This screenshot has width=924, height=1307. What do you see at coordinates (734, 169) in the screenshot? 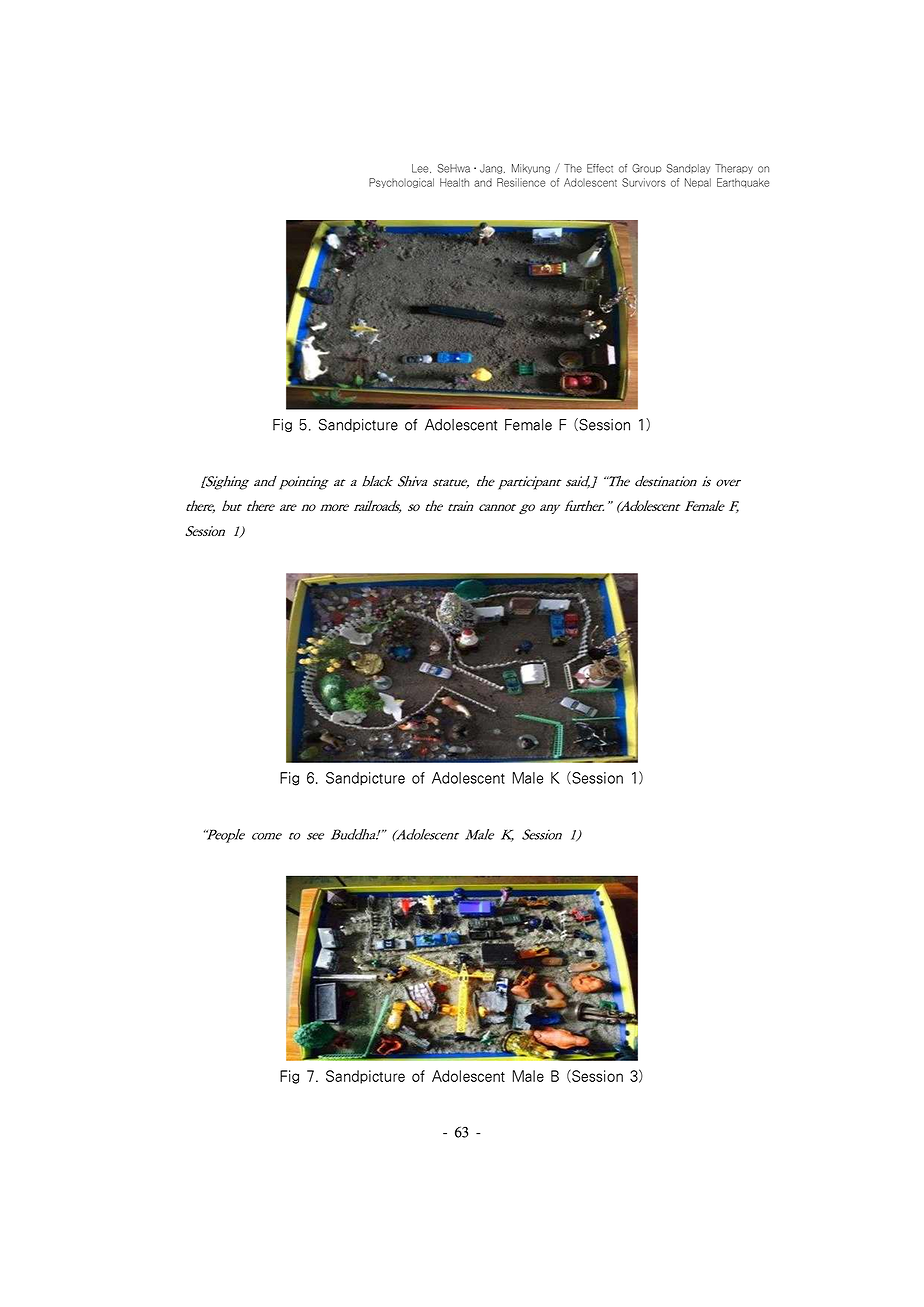
I see `Therapy` at bounding box center [734, 169].
